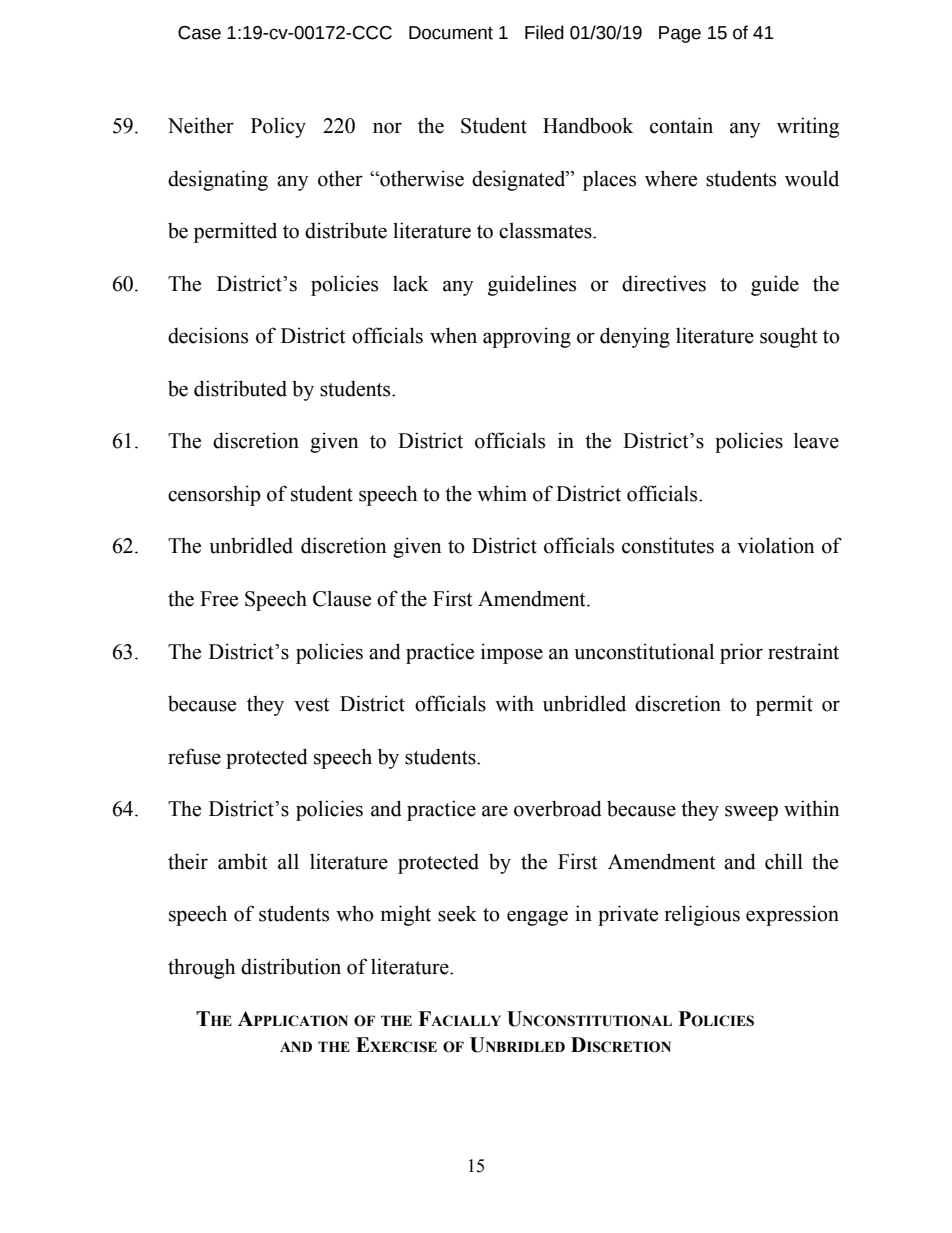 The width and height of the screenshot is (952, 1233). Describe the element at coordinates (291, 966) in the screenshot. I see `distribution` at that location.
